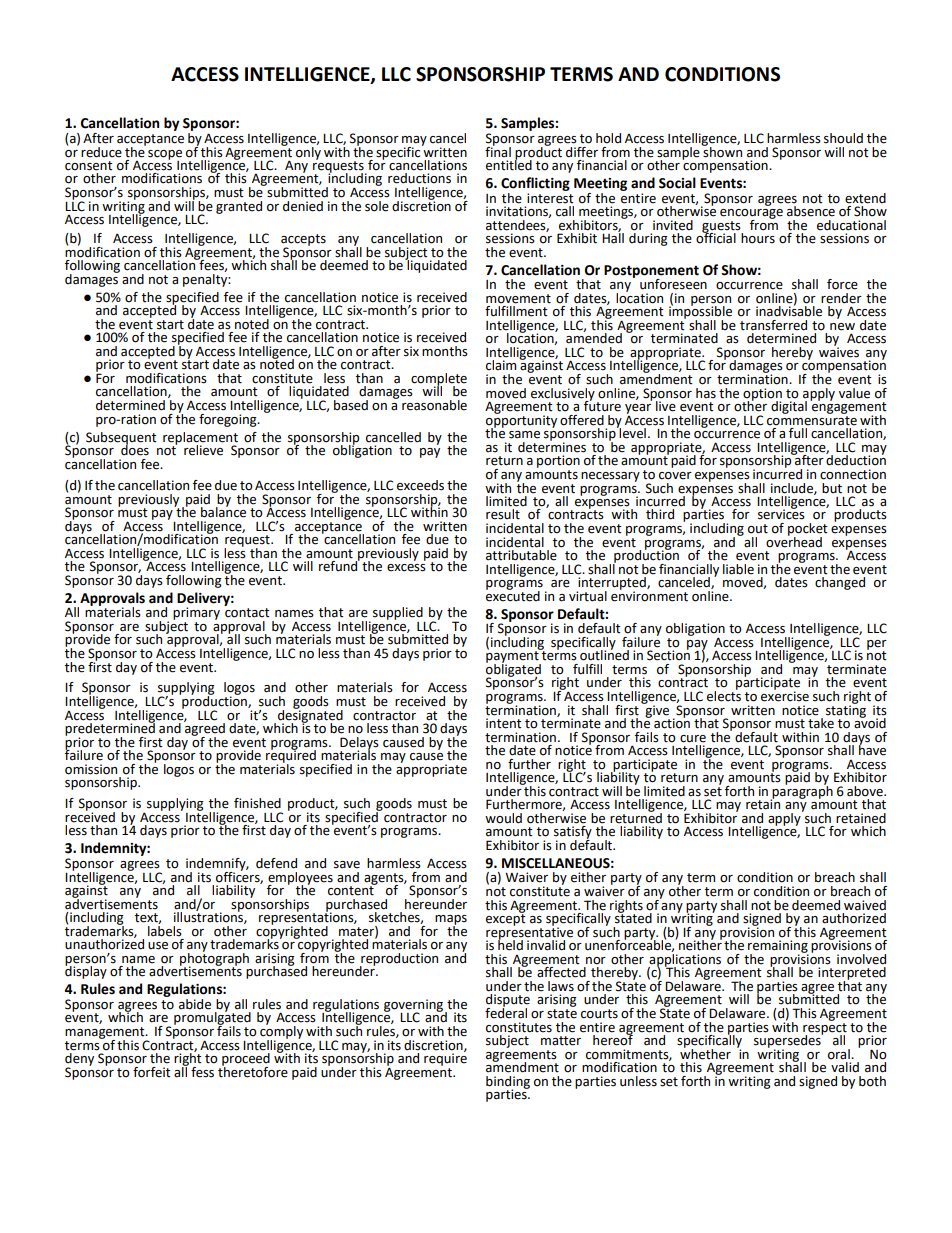 The width and height of the image is (952, 1233). Describe the element at coordinates (506, 1012) in the image. I see `federal` at that location.
